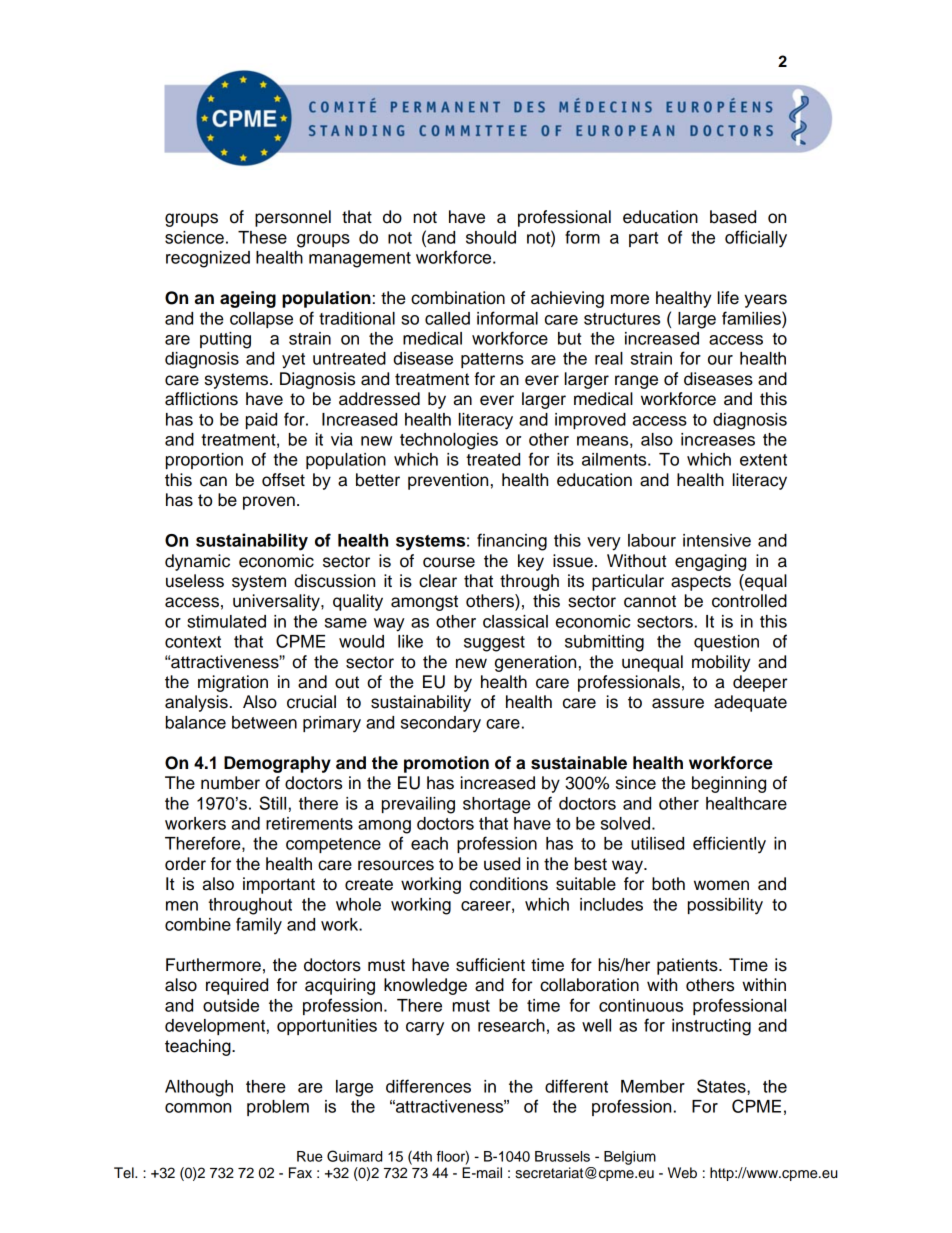 The width and height of the screenshot is (952, 1233). I want to click on analysis, so click(196, 703).
